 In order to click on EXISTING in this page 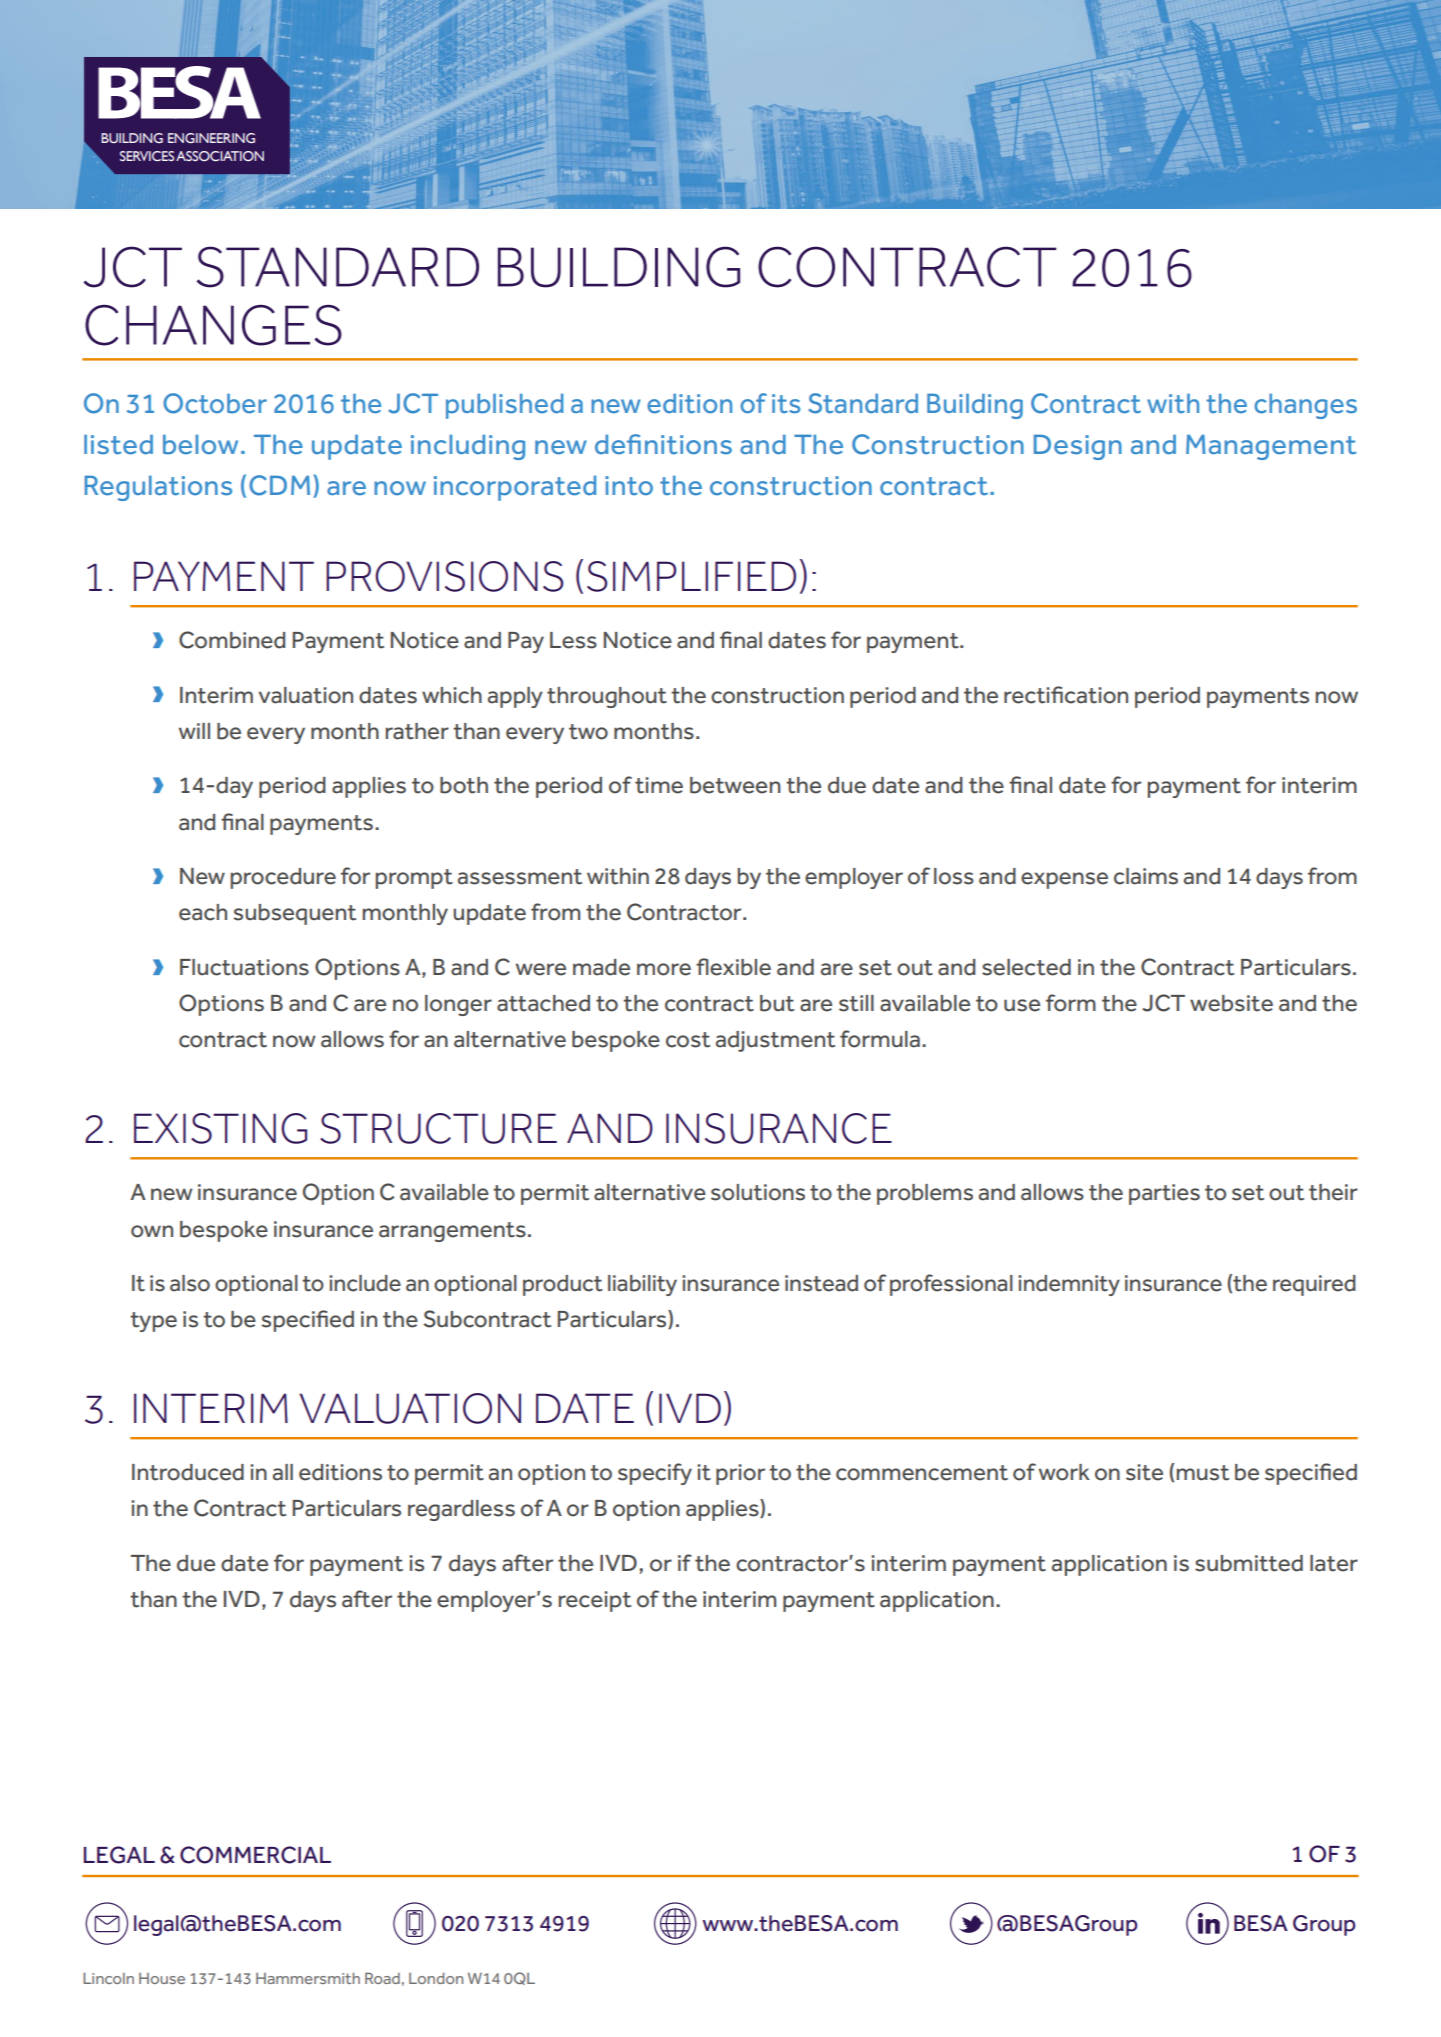, I will do `click(220, 1128)`.
